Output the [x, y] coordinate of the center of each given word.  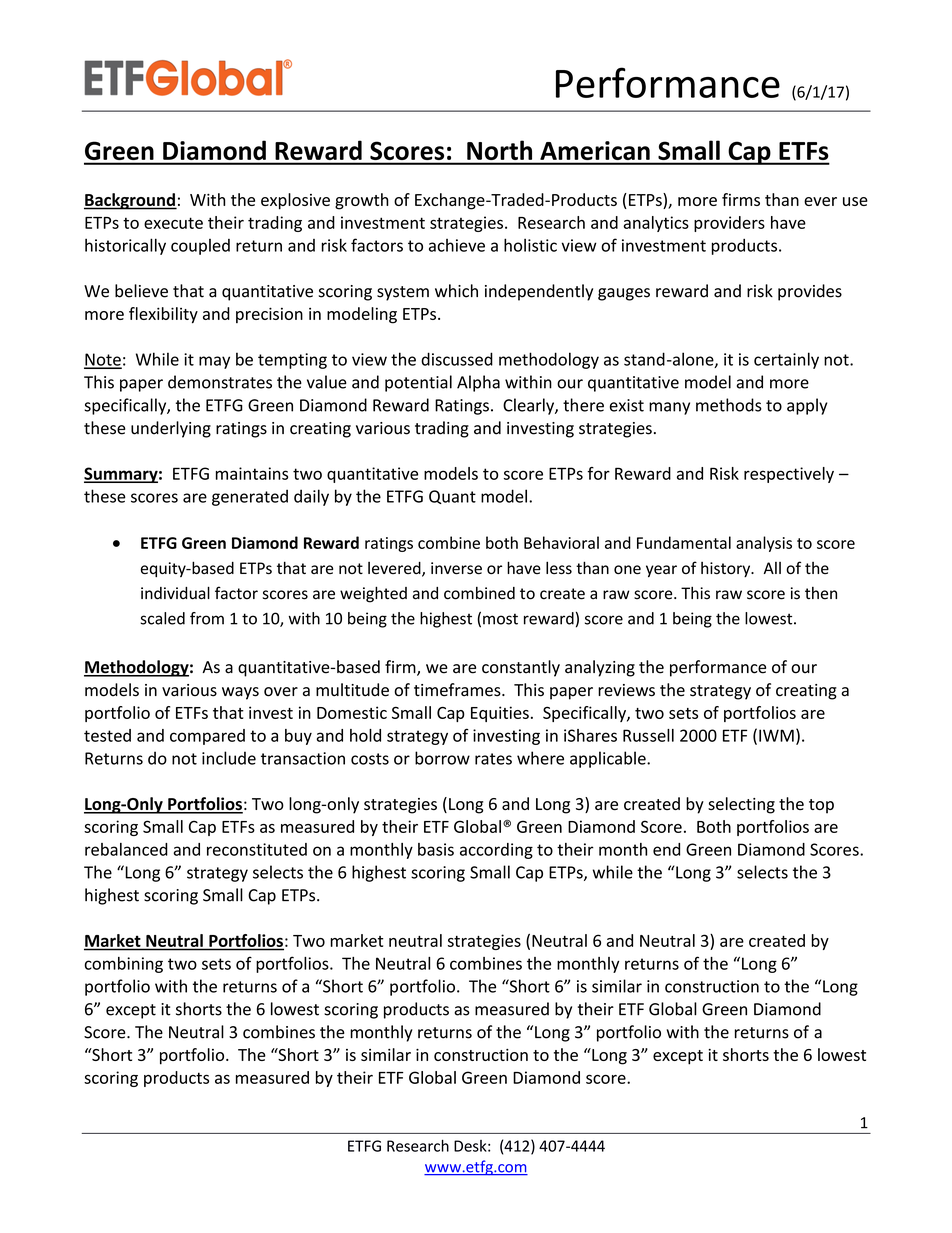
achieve [457, 245]
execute [173, 223]
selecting [741, 805]
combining [123, 965]
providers [729, 224]
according [496, 851]
